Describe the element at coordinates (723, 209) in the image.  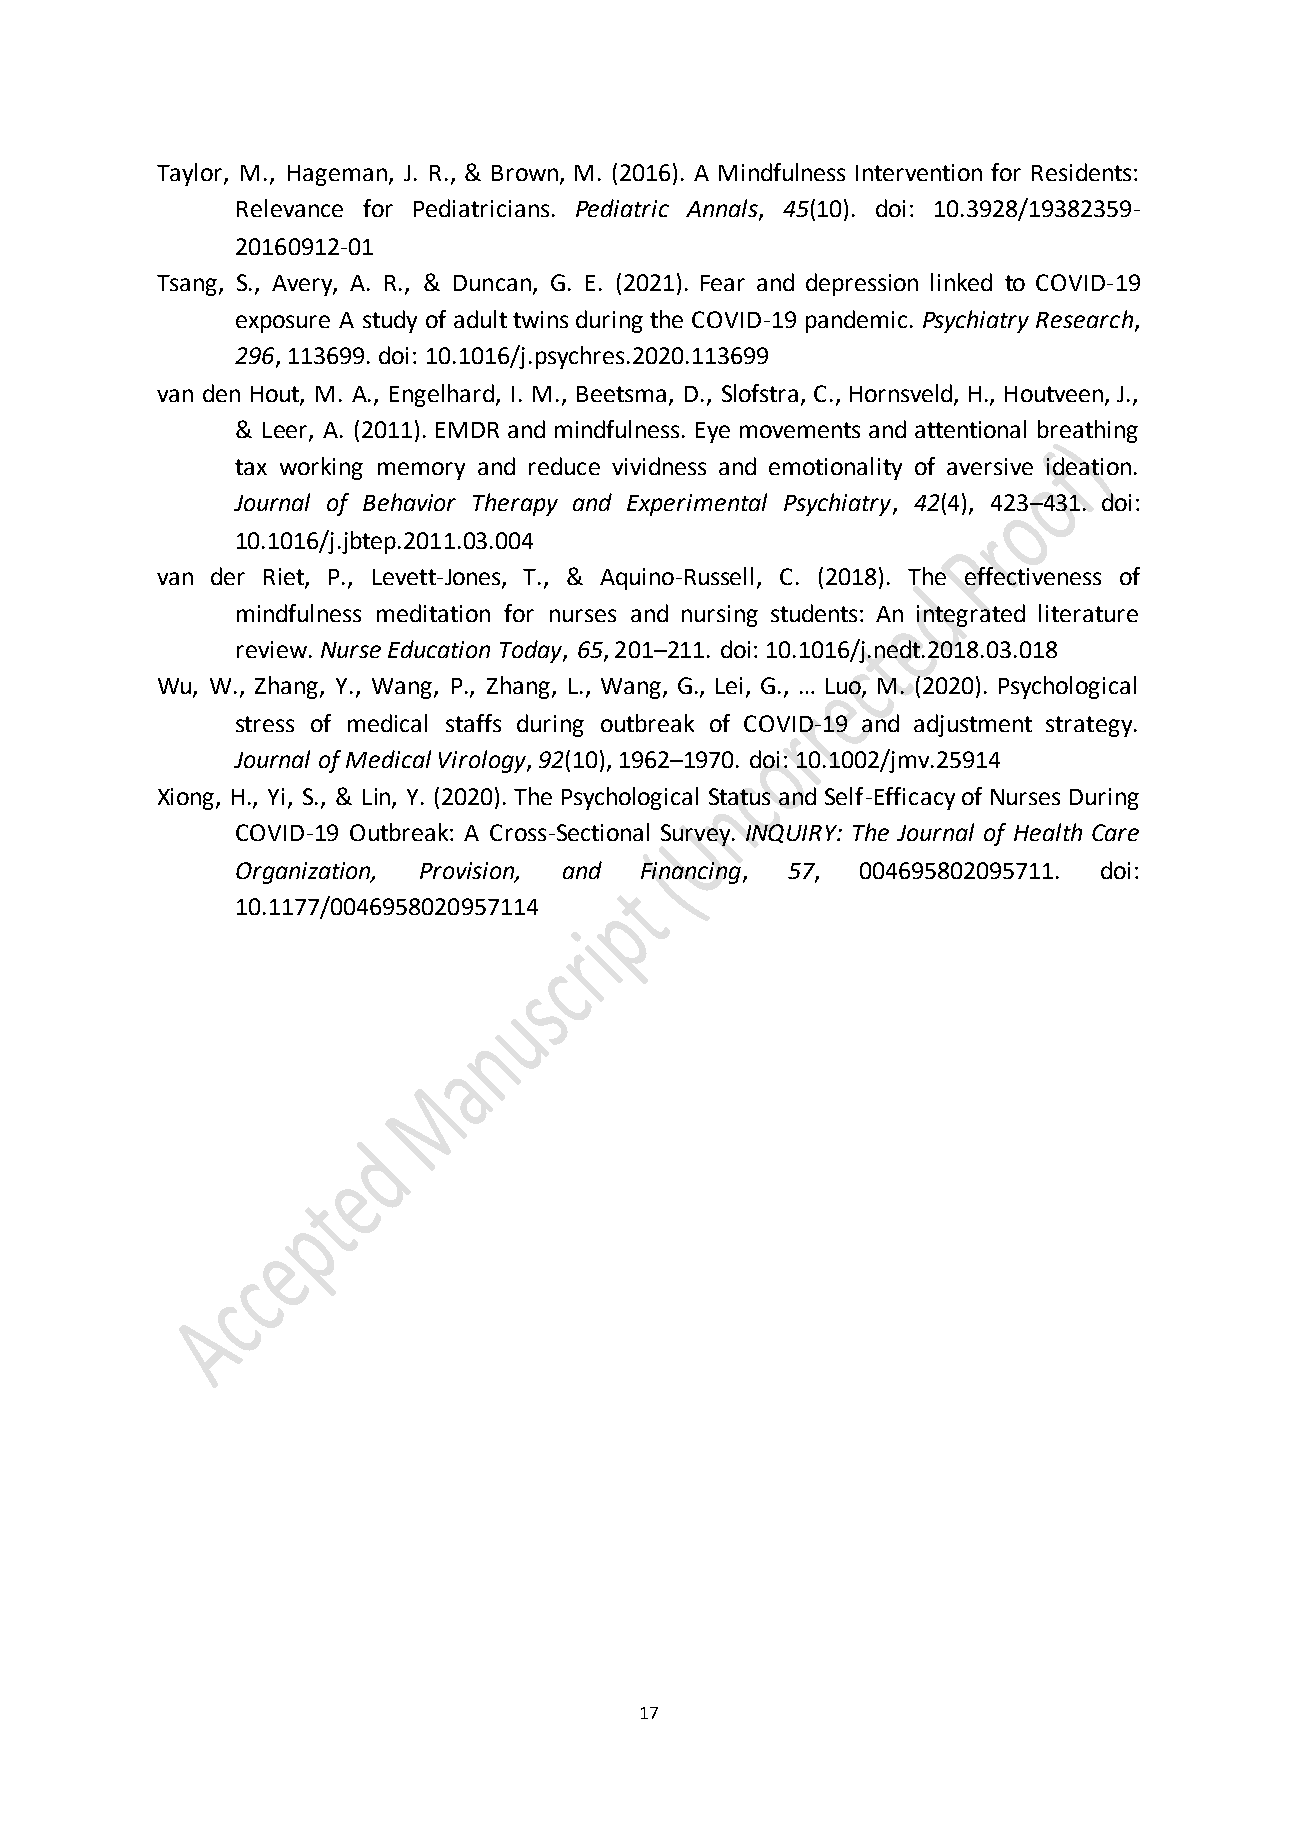
I see `Annals` at that location.
